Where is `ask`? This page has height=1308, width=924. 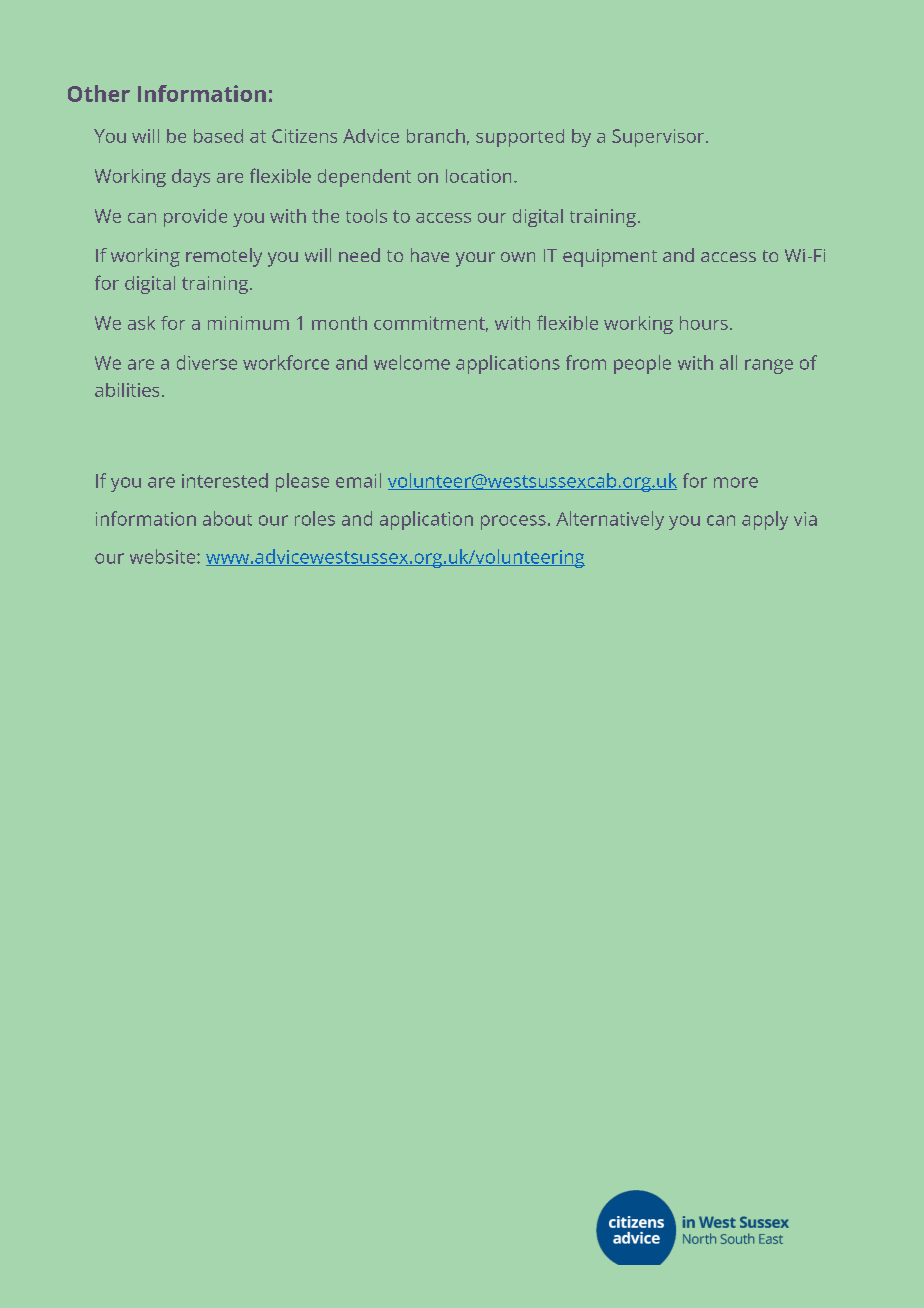
ask is located at coordinates (141, 323).
